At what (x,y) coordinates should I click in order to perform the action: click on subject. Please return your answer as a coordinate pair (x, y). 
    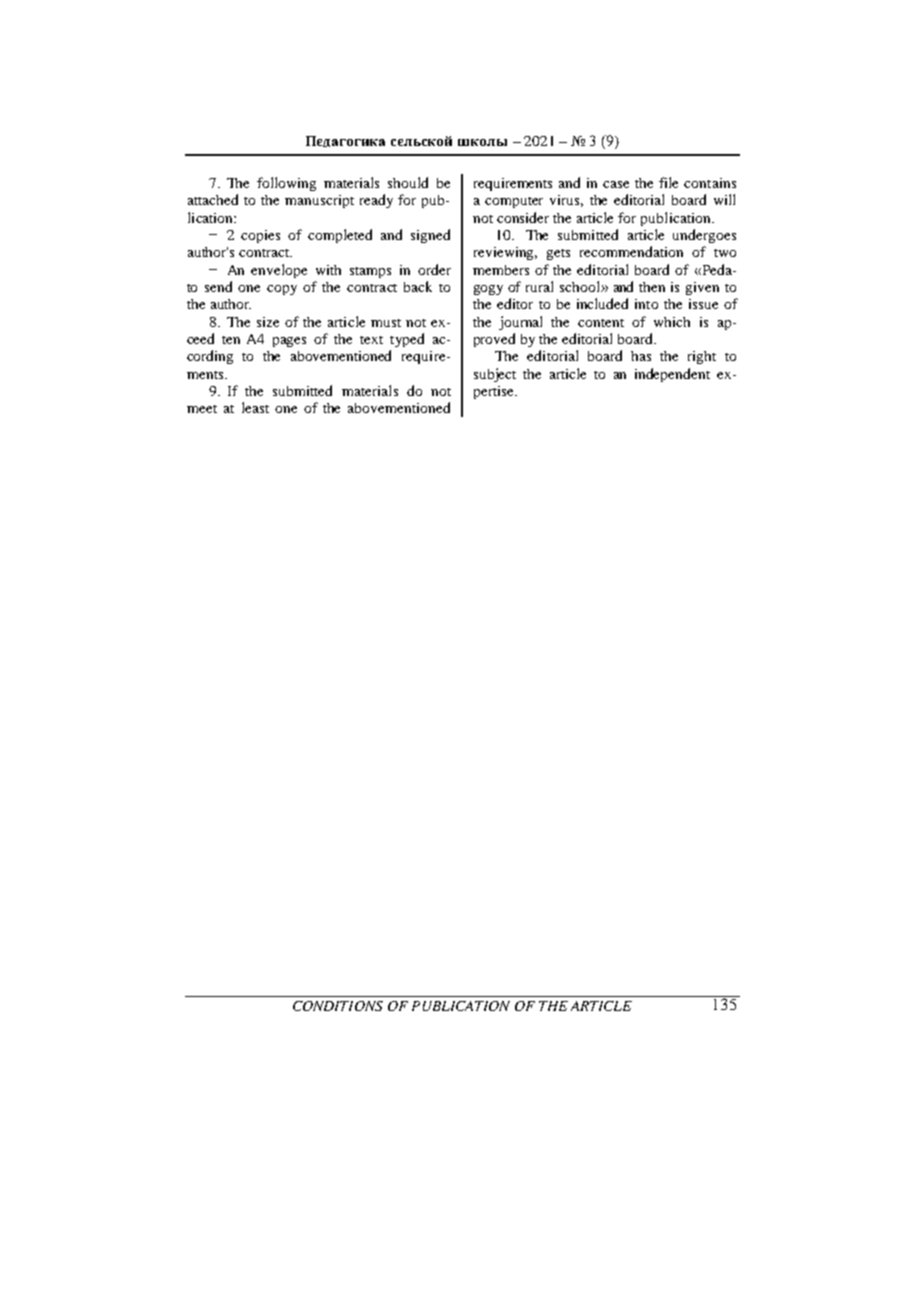
    Looking at the image, I should click on (495, 375).
